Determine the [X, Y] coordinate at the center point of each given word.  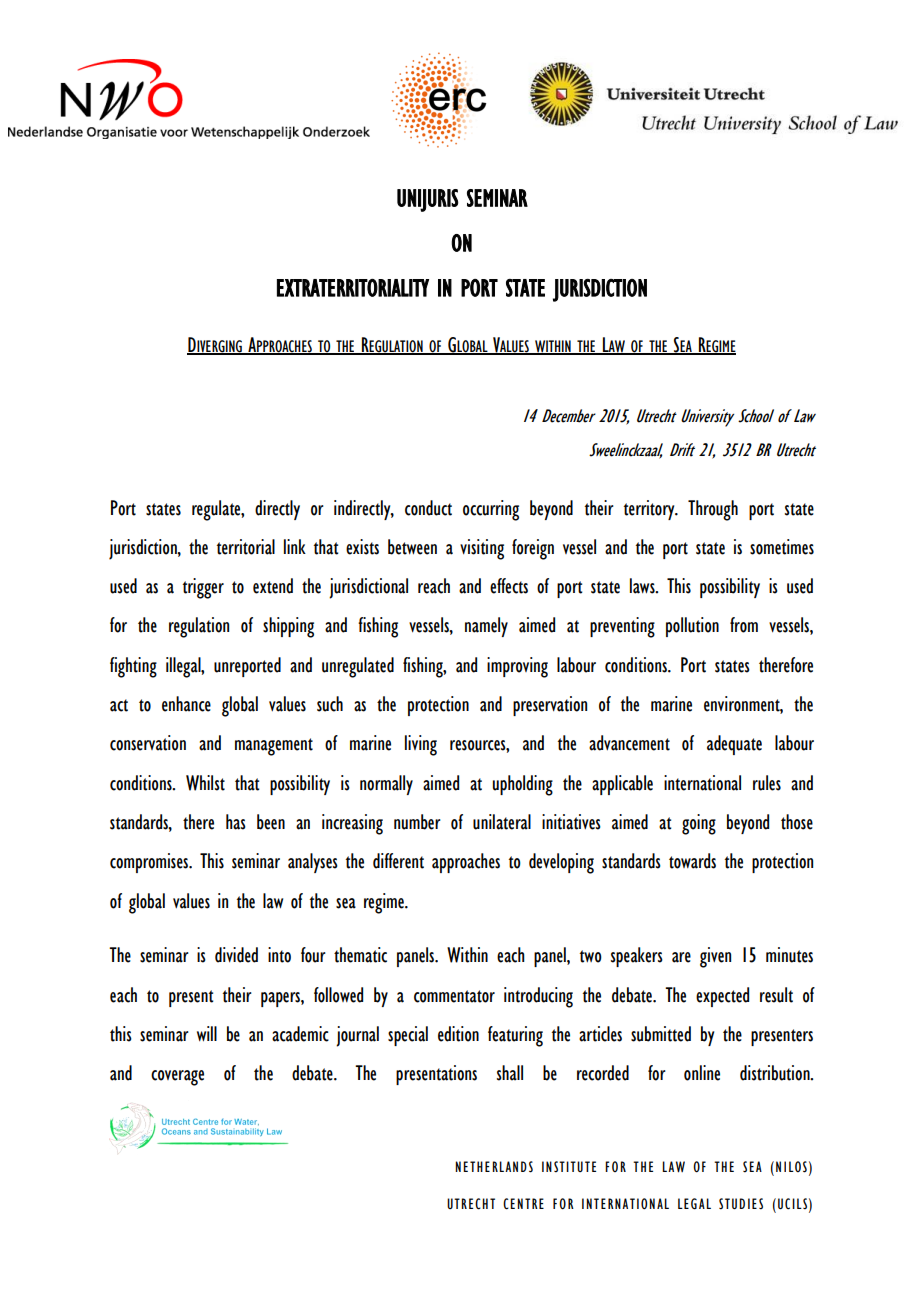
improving [517, 667]
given [715, 957]
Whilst [205, 783]
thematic [360, 955]
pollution [692, 627]
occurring [491, 510]
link [295, 546]
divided [236, 955]
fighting [133, 667]
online [702, 1073]
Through [713, 510]
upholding [523, 785]
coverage [177, 1078]
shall [510, 1073]
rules [767, 783]
